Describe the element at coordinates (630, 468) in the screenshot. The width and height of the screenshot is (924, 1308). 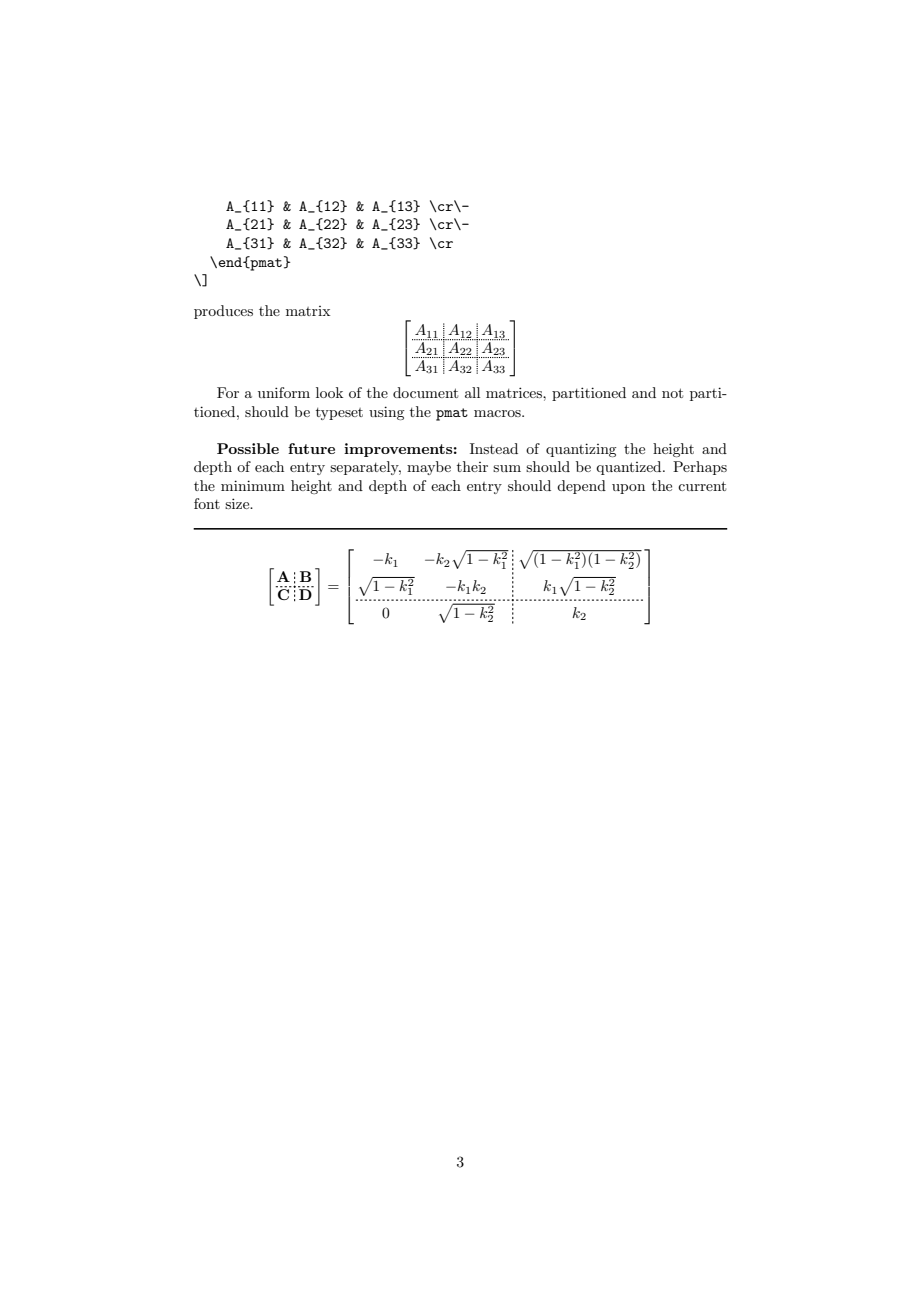
I see `quantized` at that location.
